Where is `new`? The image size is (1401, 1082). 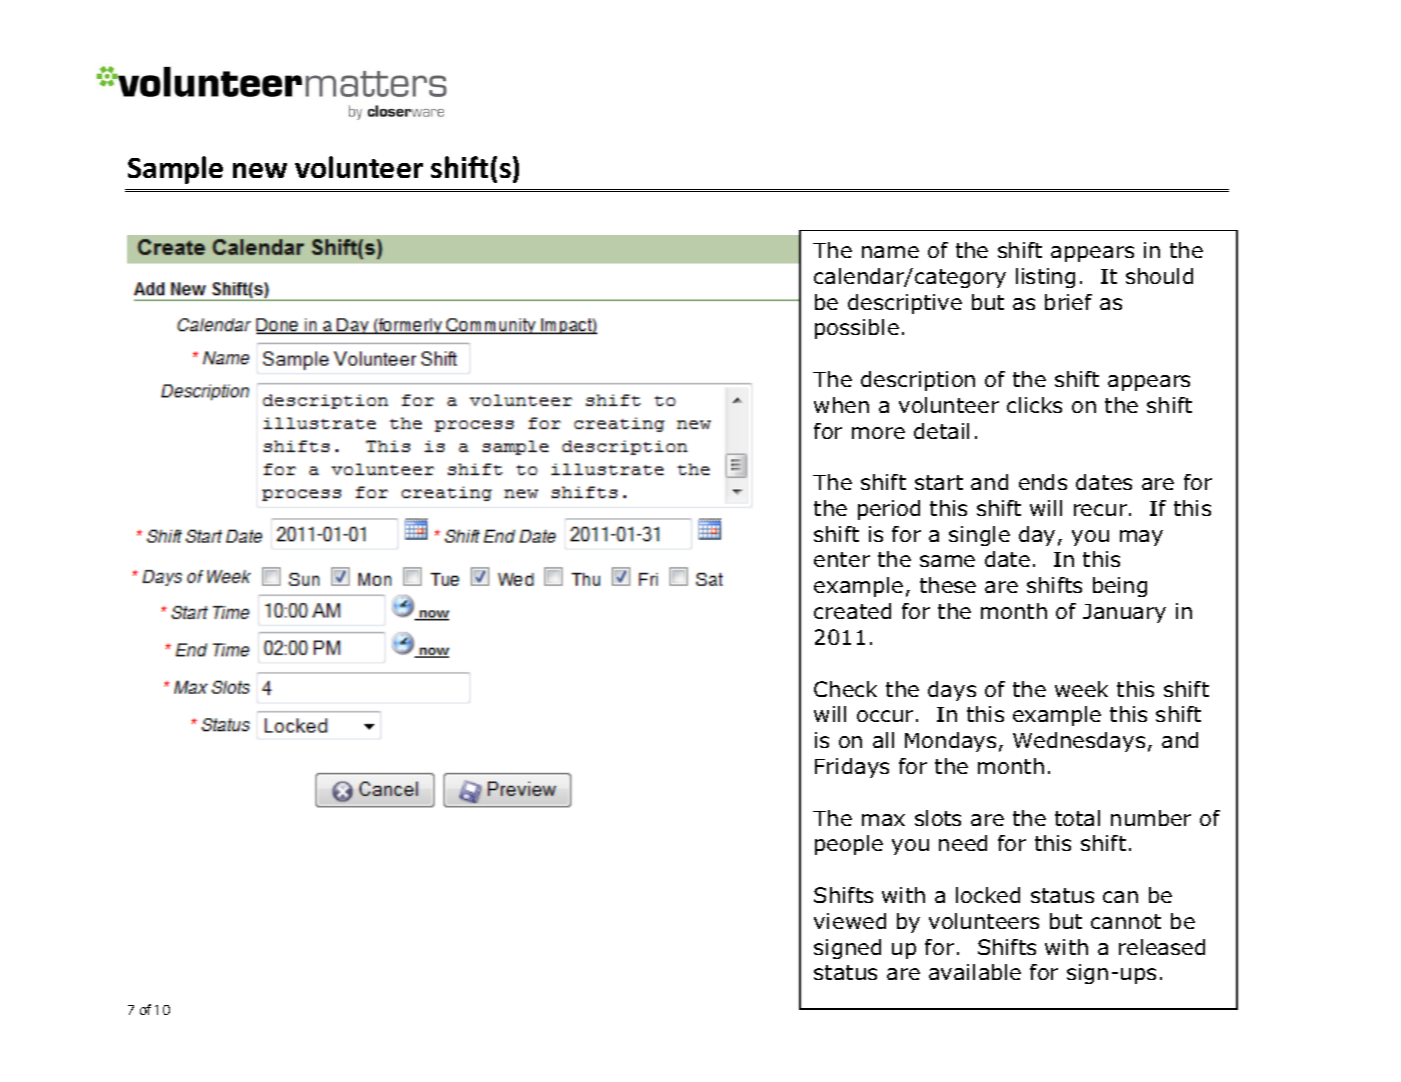 new is located at coordinates (260, 170).
